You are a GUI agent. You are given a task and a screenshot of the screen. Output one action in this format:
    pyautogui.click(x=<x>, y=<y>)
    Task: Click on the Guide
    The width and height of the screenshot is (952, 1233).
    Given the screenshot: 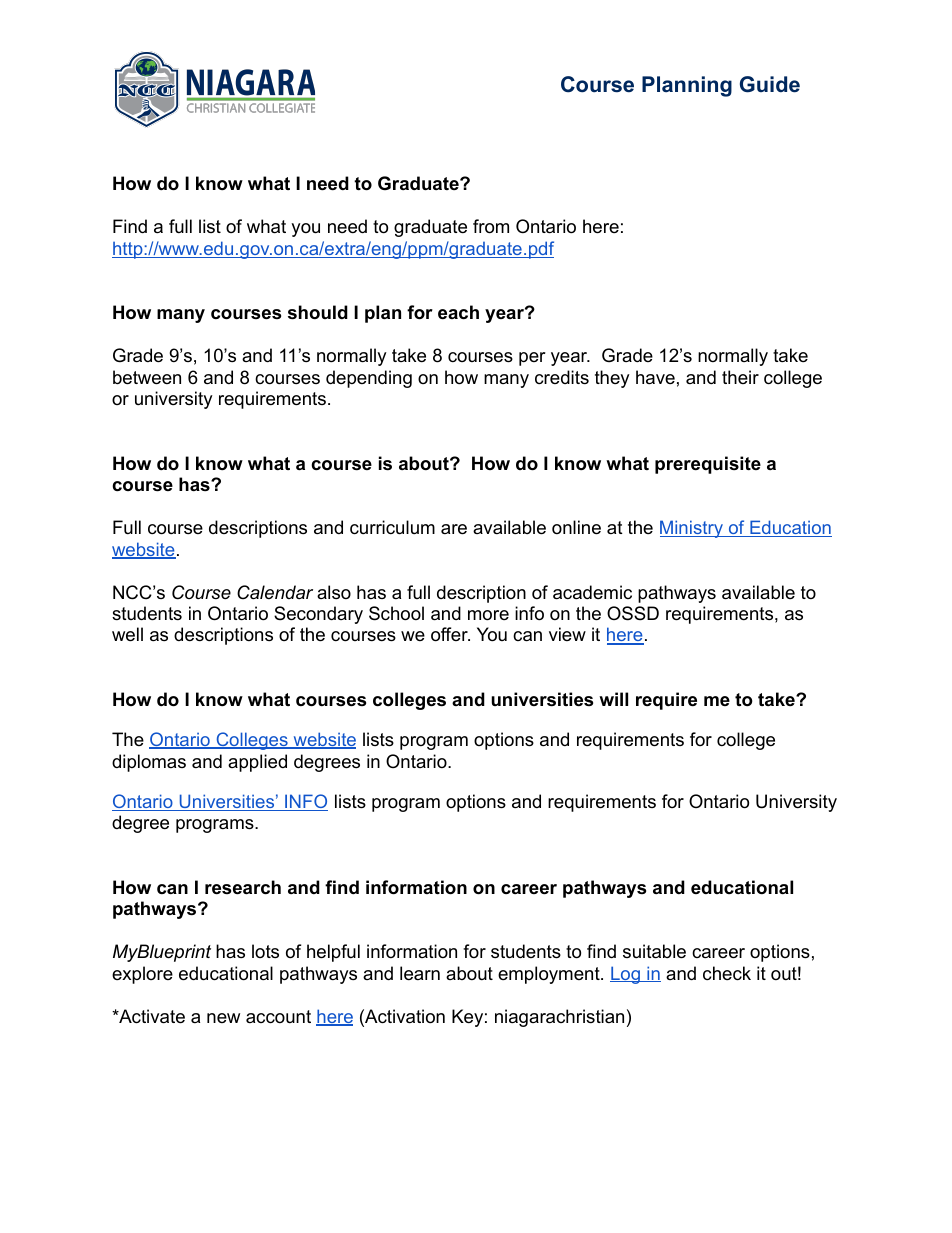 What is the action you would take?
    pyautogui.click(x=770, y=84)
